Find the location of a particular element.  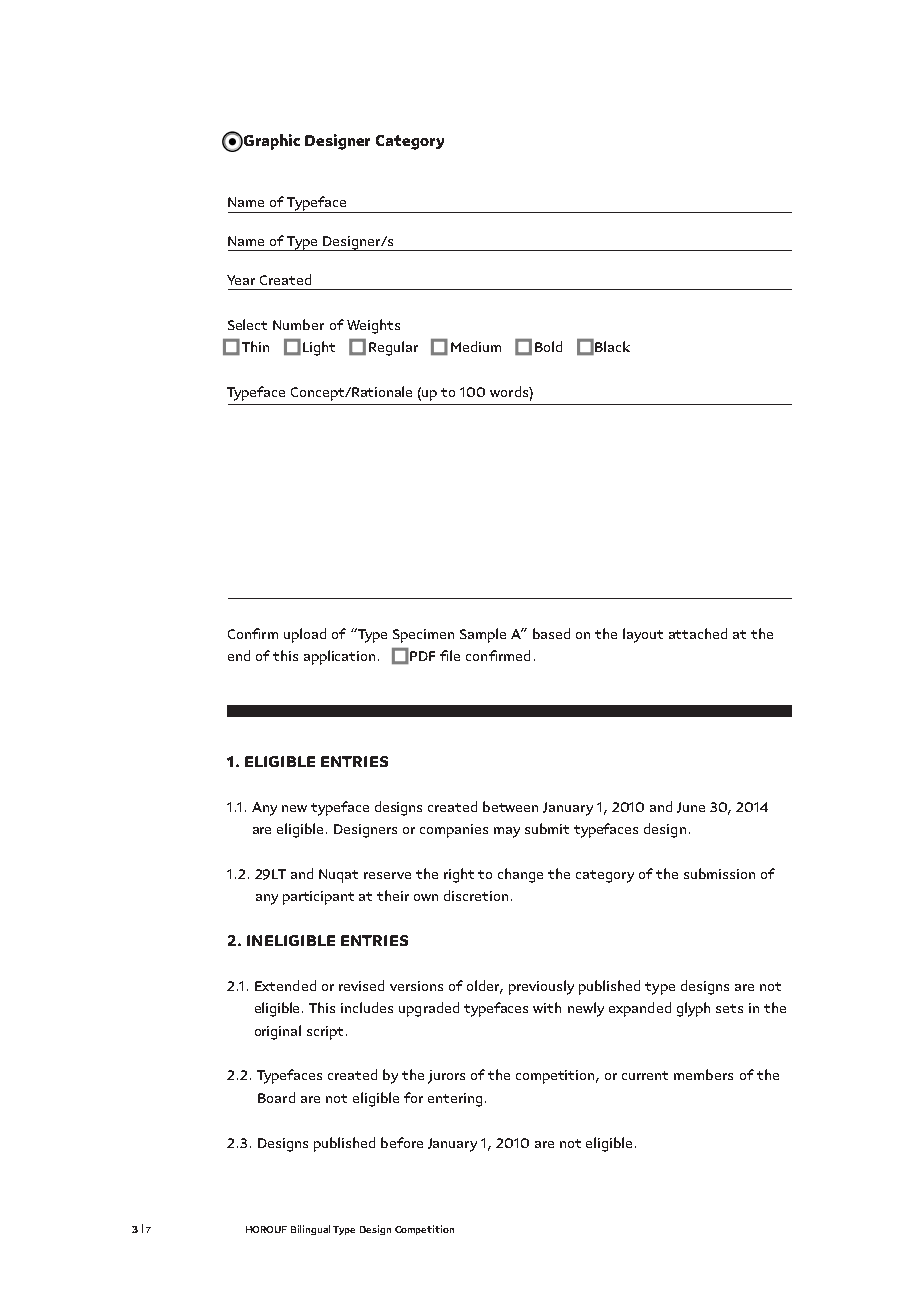

upload is located at coordinates (305, 635).
